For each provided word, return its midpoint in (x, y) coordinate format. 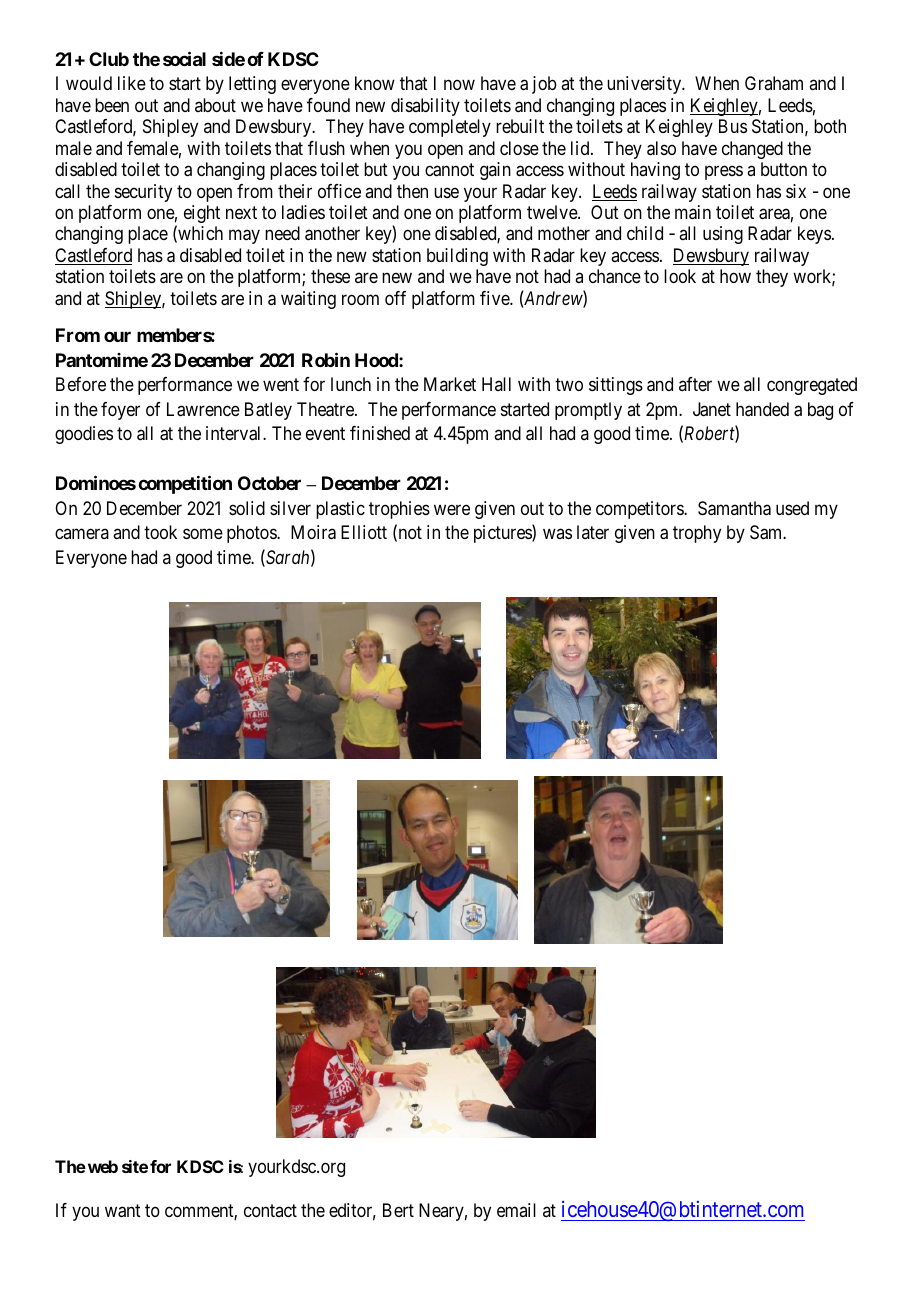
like (132, 83)
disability (425, 107)
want (123, 1211)
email (516, 1210)
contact (270, 1210)
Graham (774, 83)
